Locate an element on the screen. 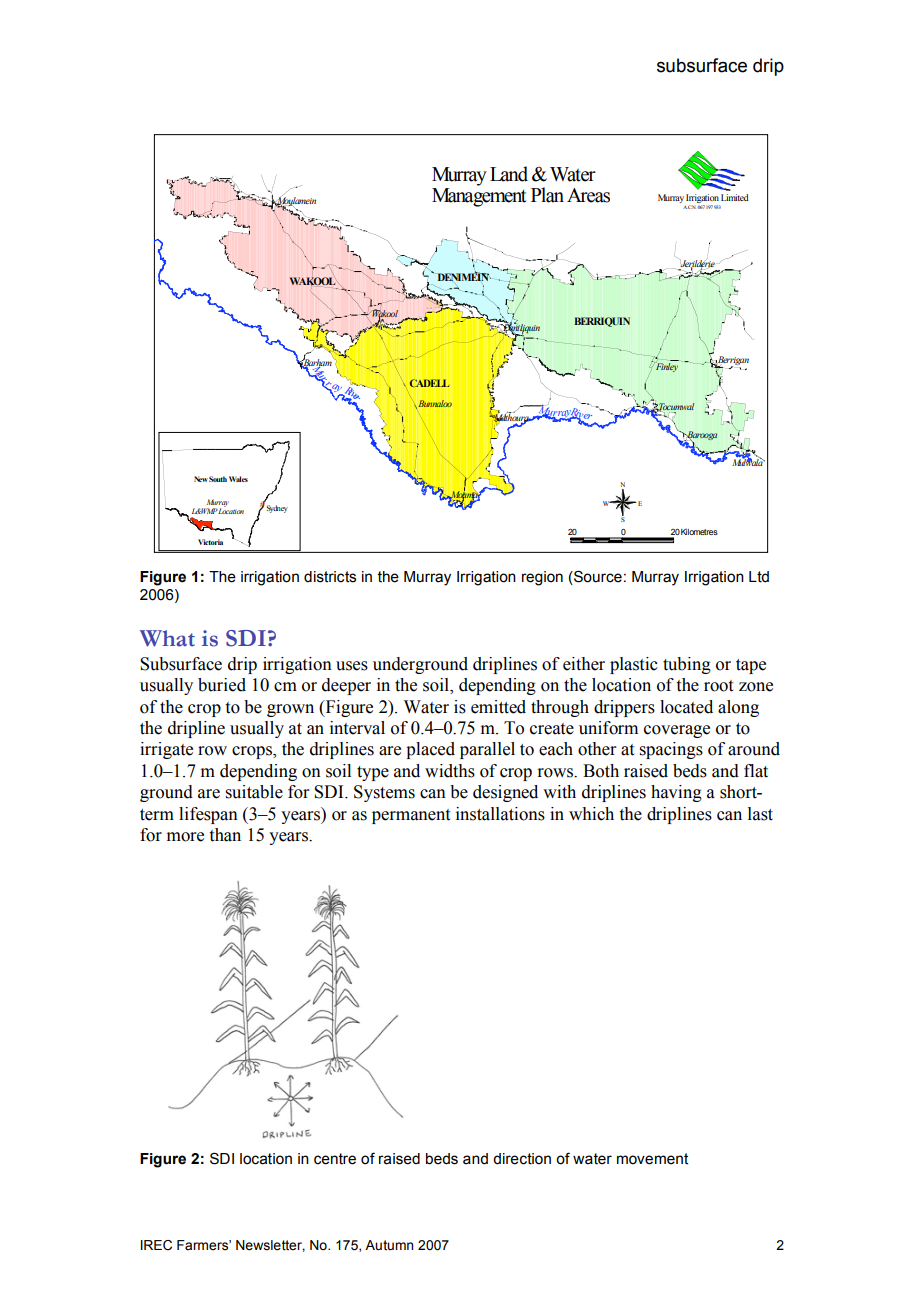 The width and height of the screenshot is (924, 1308). buried is located at coordinates (222, 685).
